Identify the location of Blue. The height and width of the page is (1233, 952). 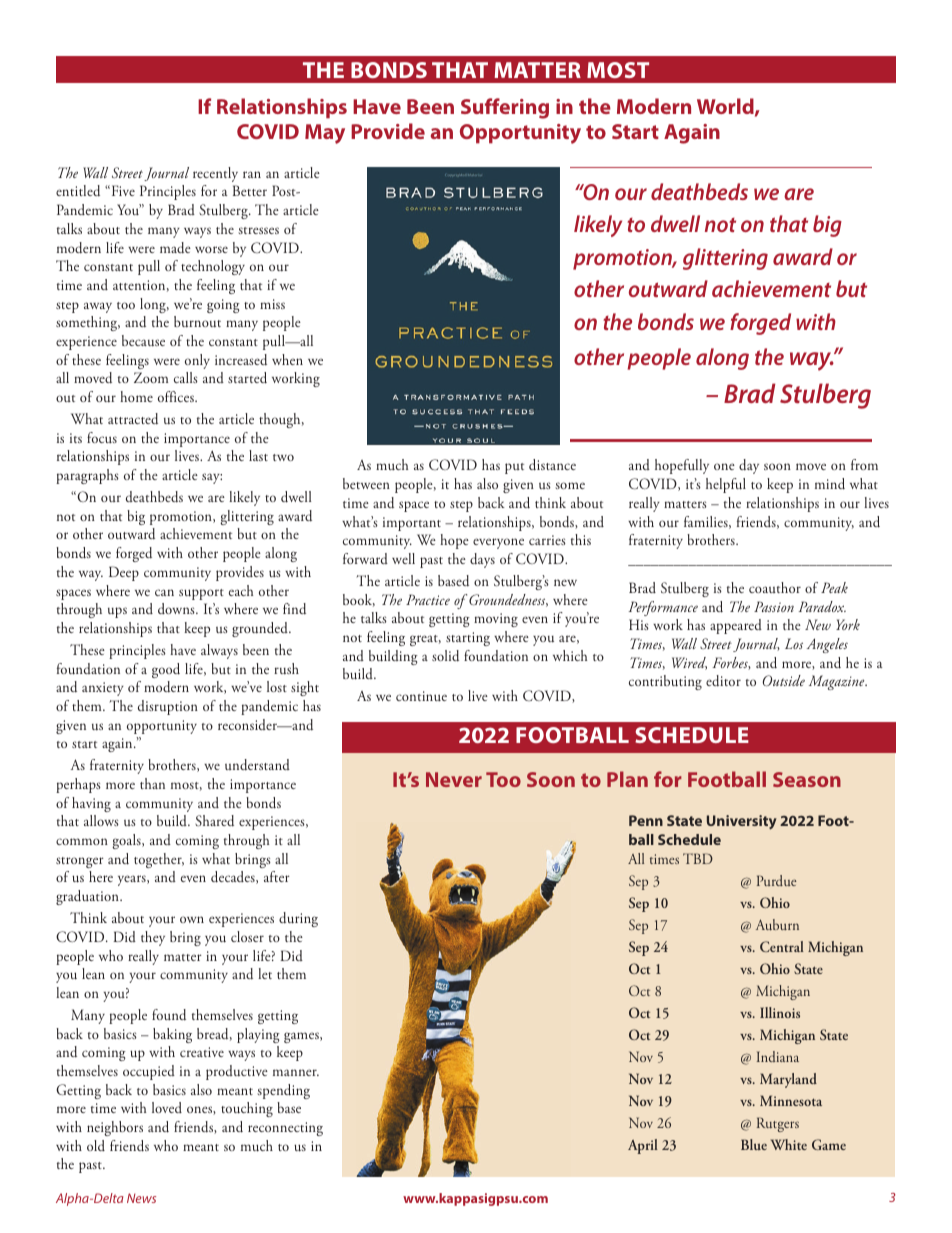
(754, 1144).
